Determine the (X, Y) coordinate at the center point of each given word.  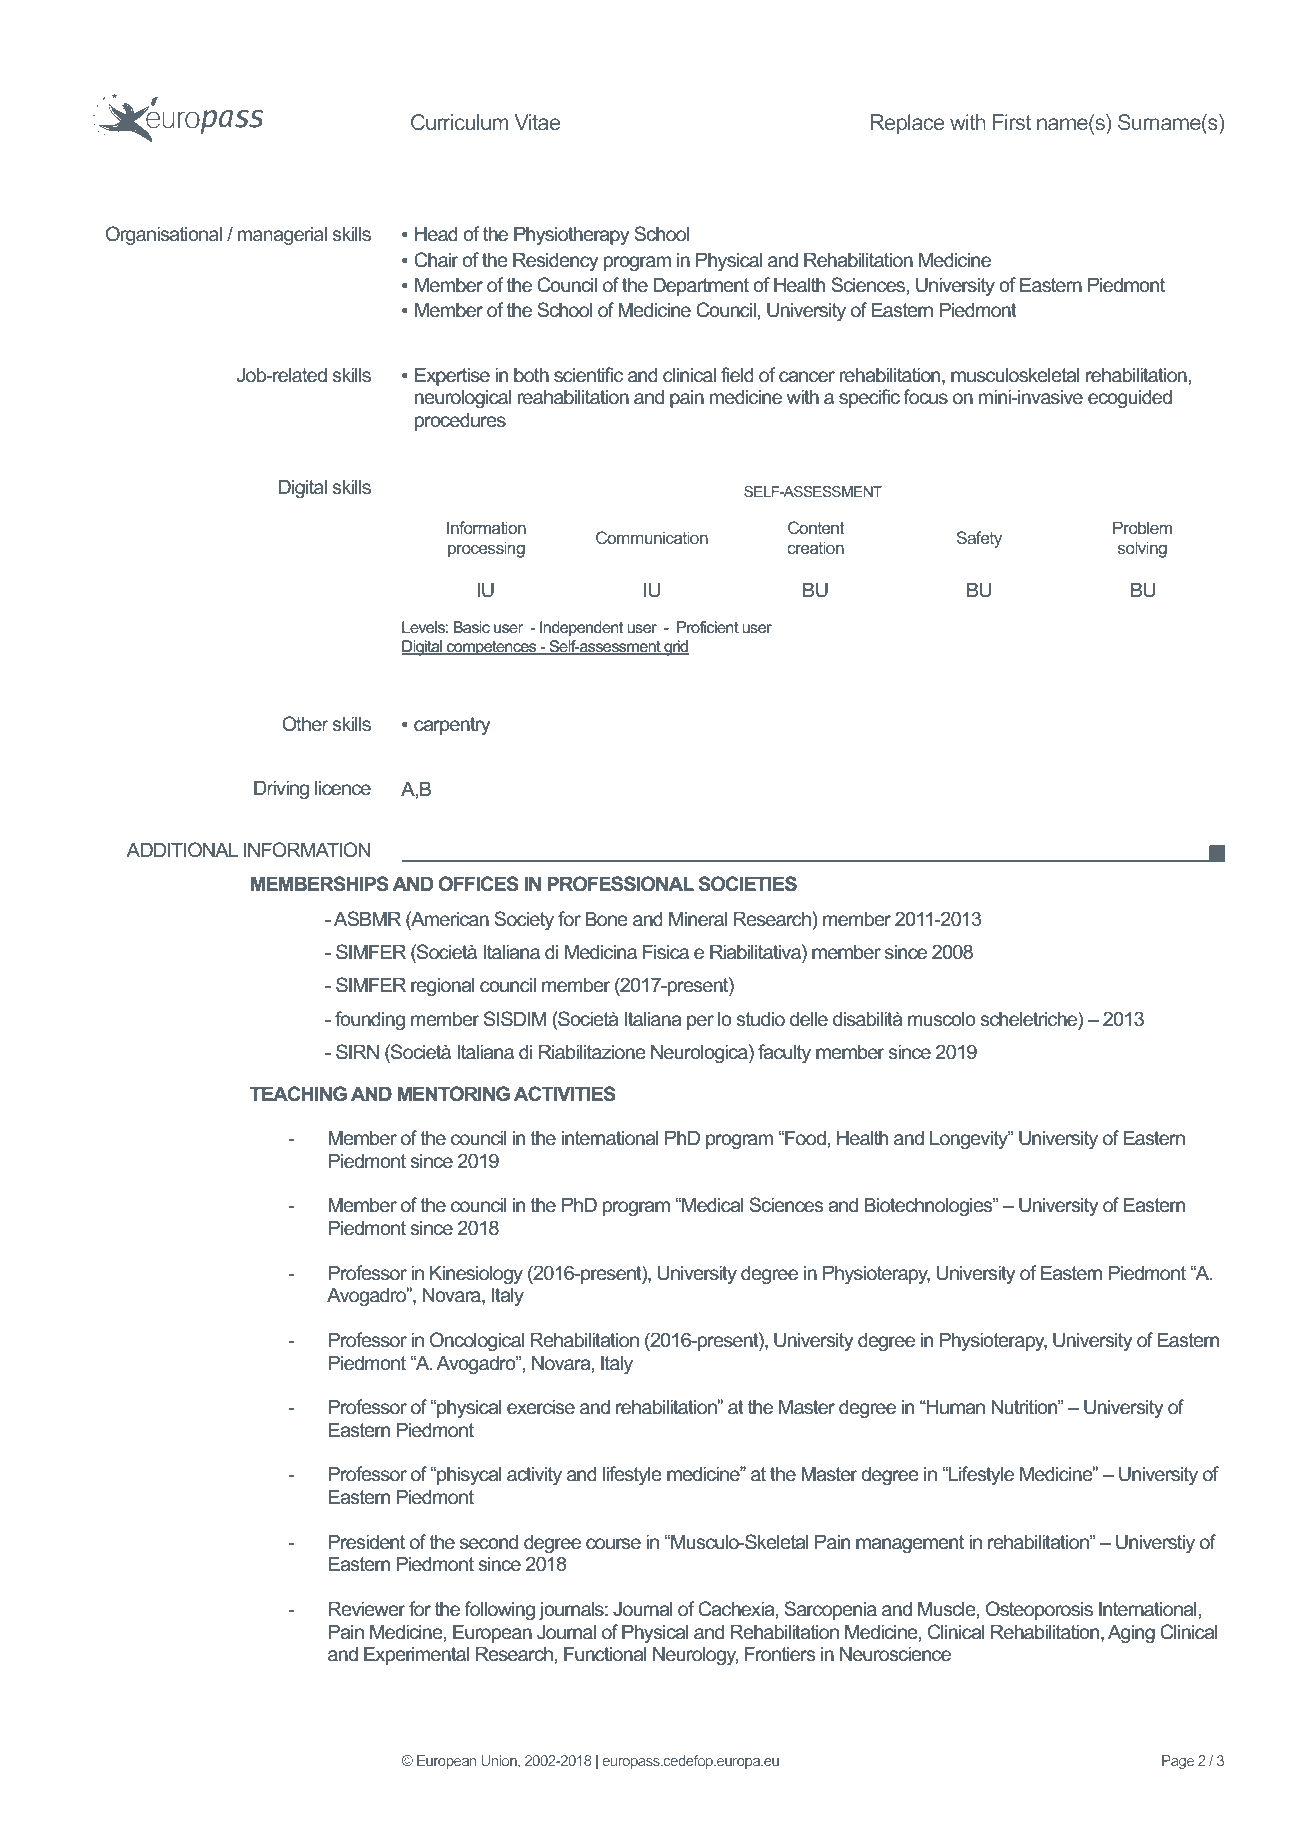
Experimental (416, 1655)
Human (955, 1406)
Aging (1131, 1633)
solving (1142, 549)
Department (701, 286)
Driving (281, 789)
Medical (712, 1204)
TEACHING (298, 1094)
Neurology (695, 1655)
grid (675, 648)
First (1012, 122)
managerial (282, 236)
